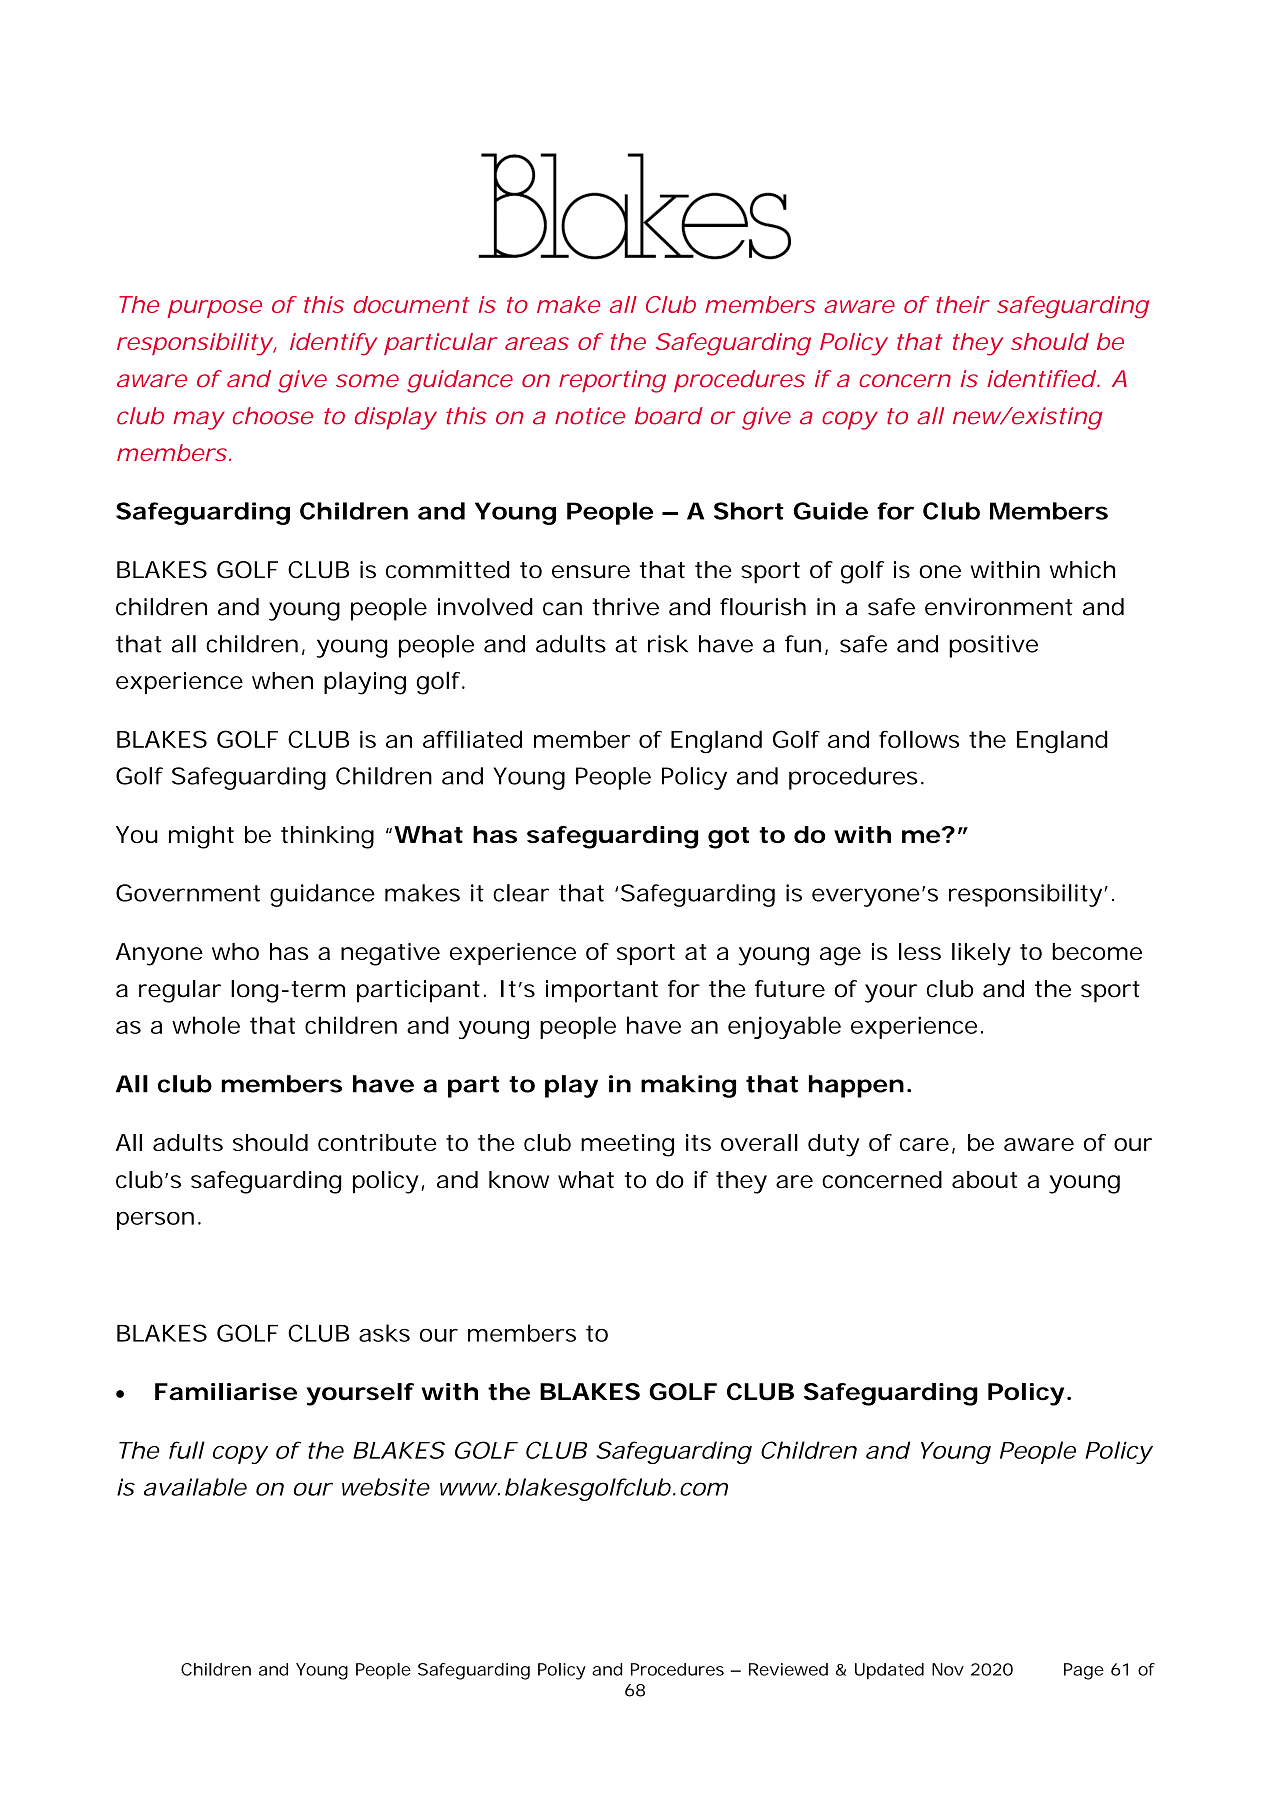  What do you see at coordinates (537, 343) in the screenshot?
I see `areas` at bounding box center [537, 343].
